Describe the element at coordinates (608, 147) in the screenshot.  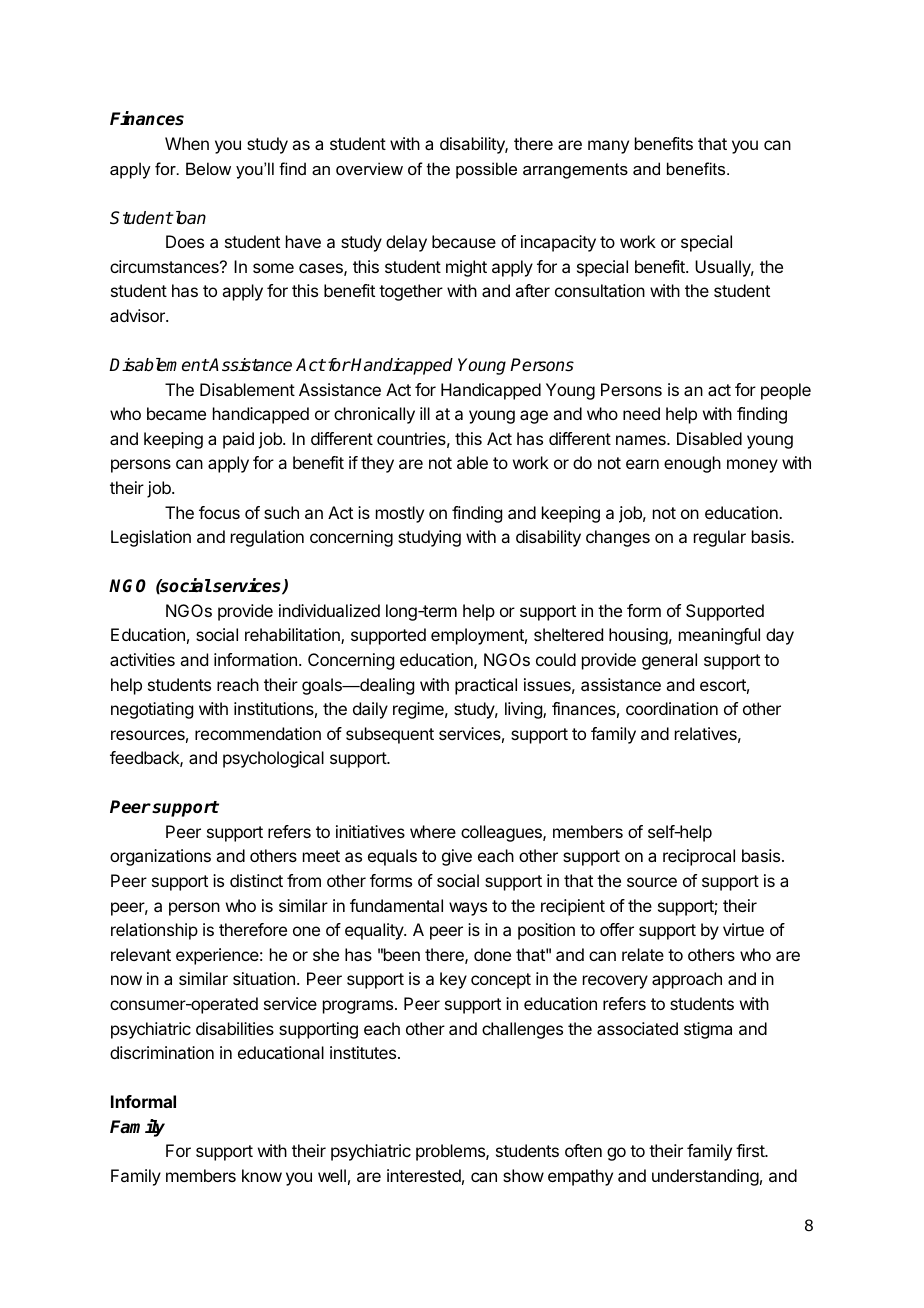
I see `many` at that location.
